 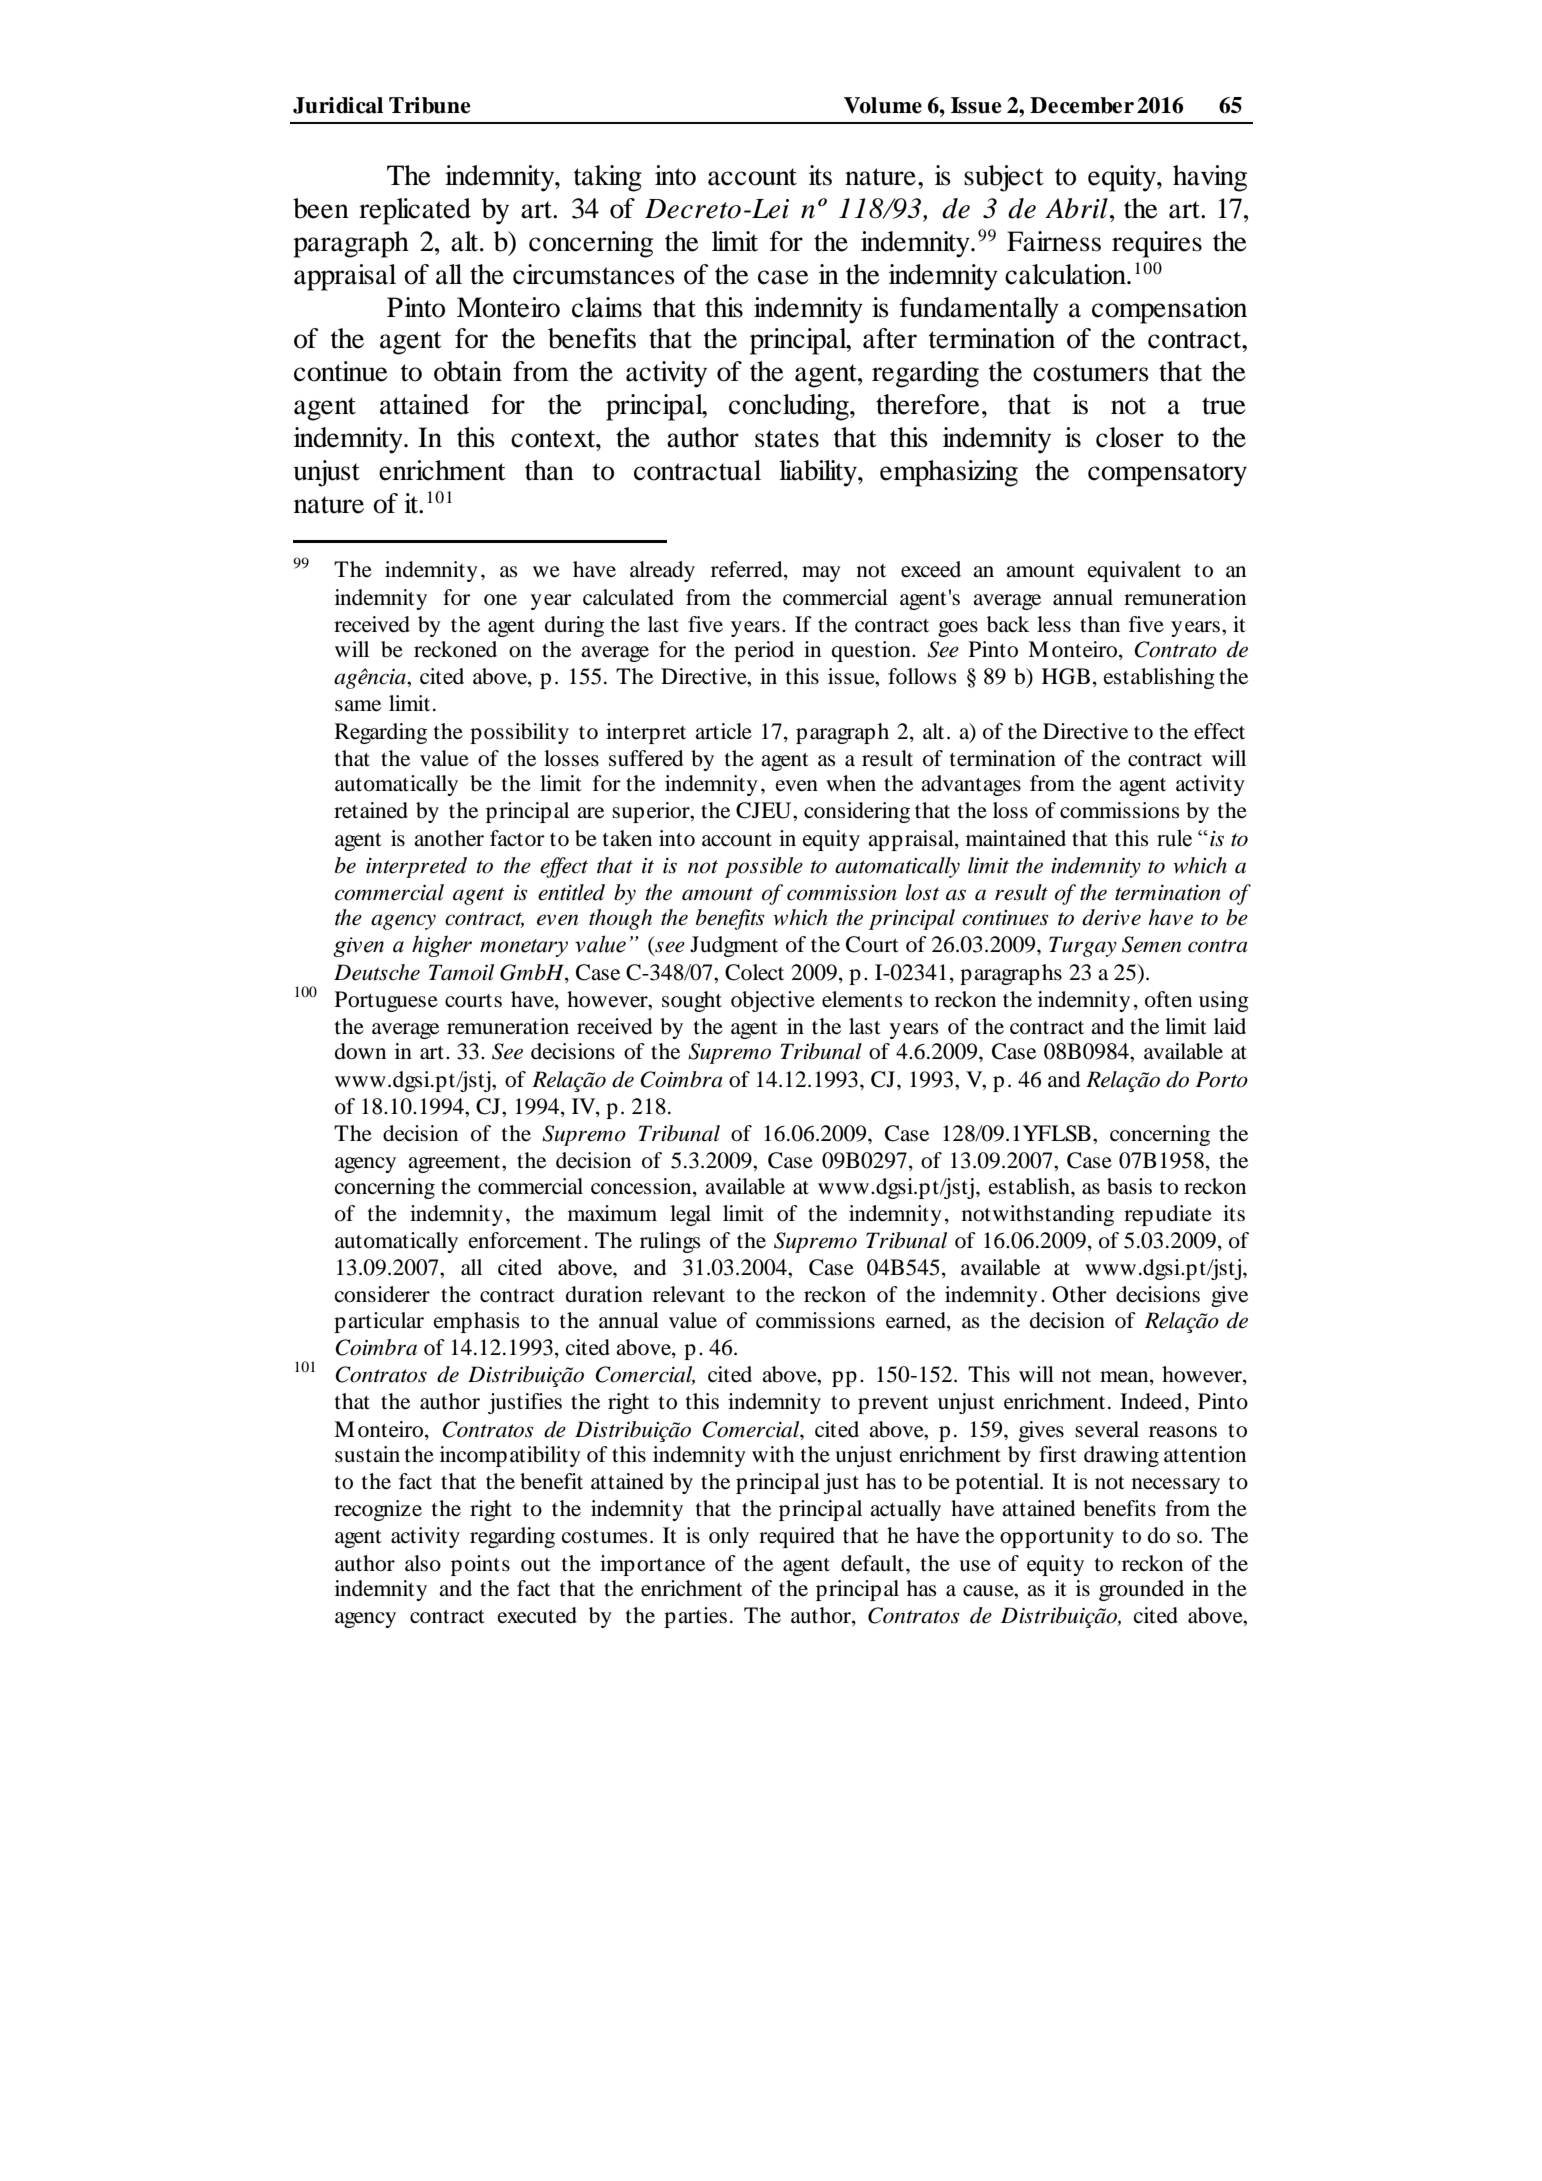 I want to click on required, so click(x=797, y=1537).
